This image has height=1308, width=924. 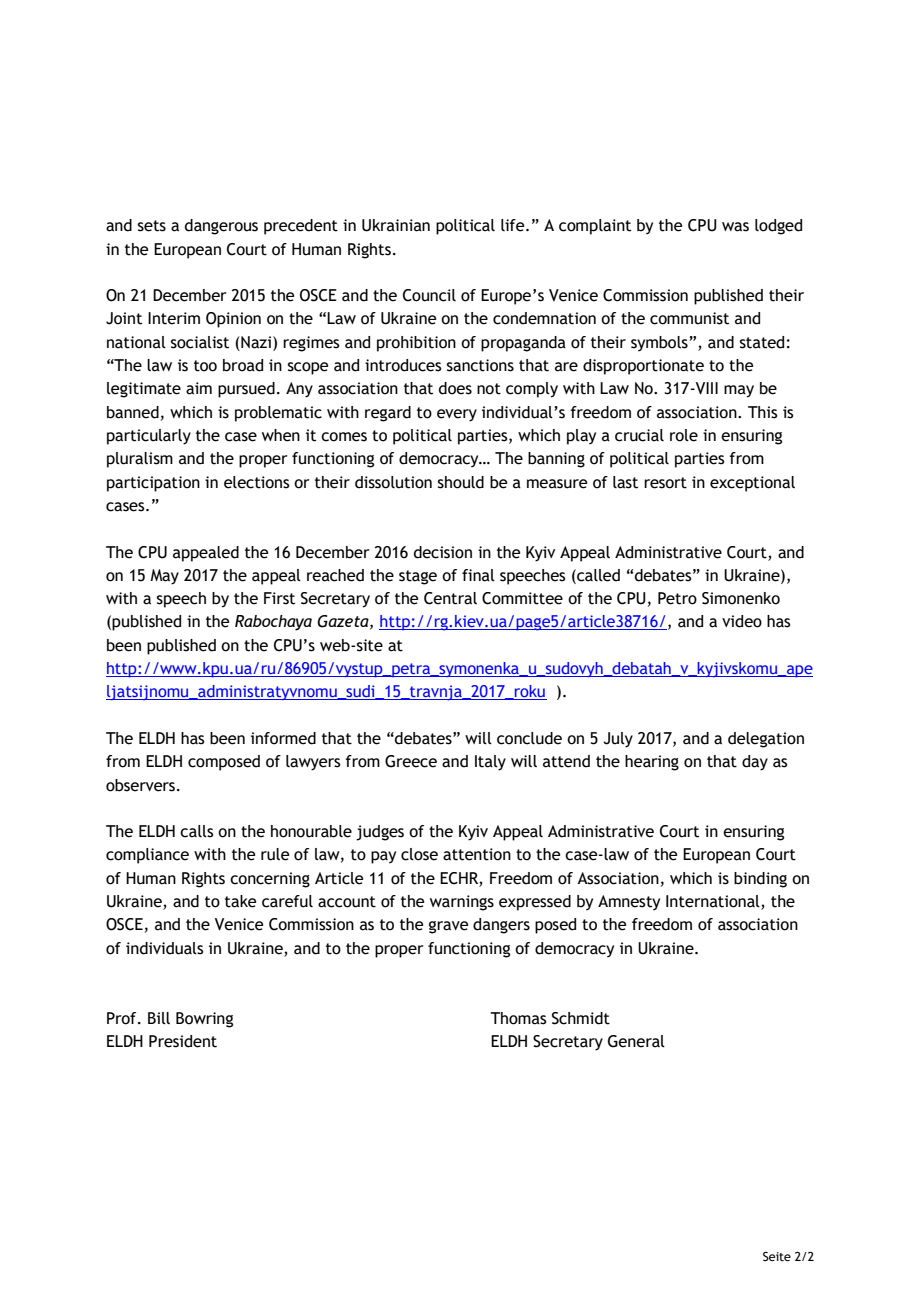 What do you see at coordinates (183, 1041) in the image?
I see `President` at bounding box center [183, 1041].
